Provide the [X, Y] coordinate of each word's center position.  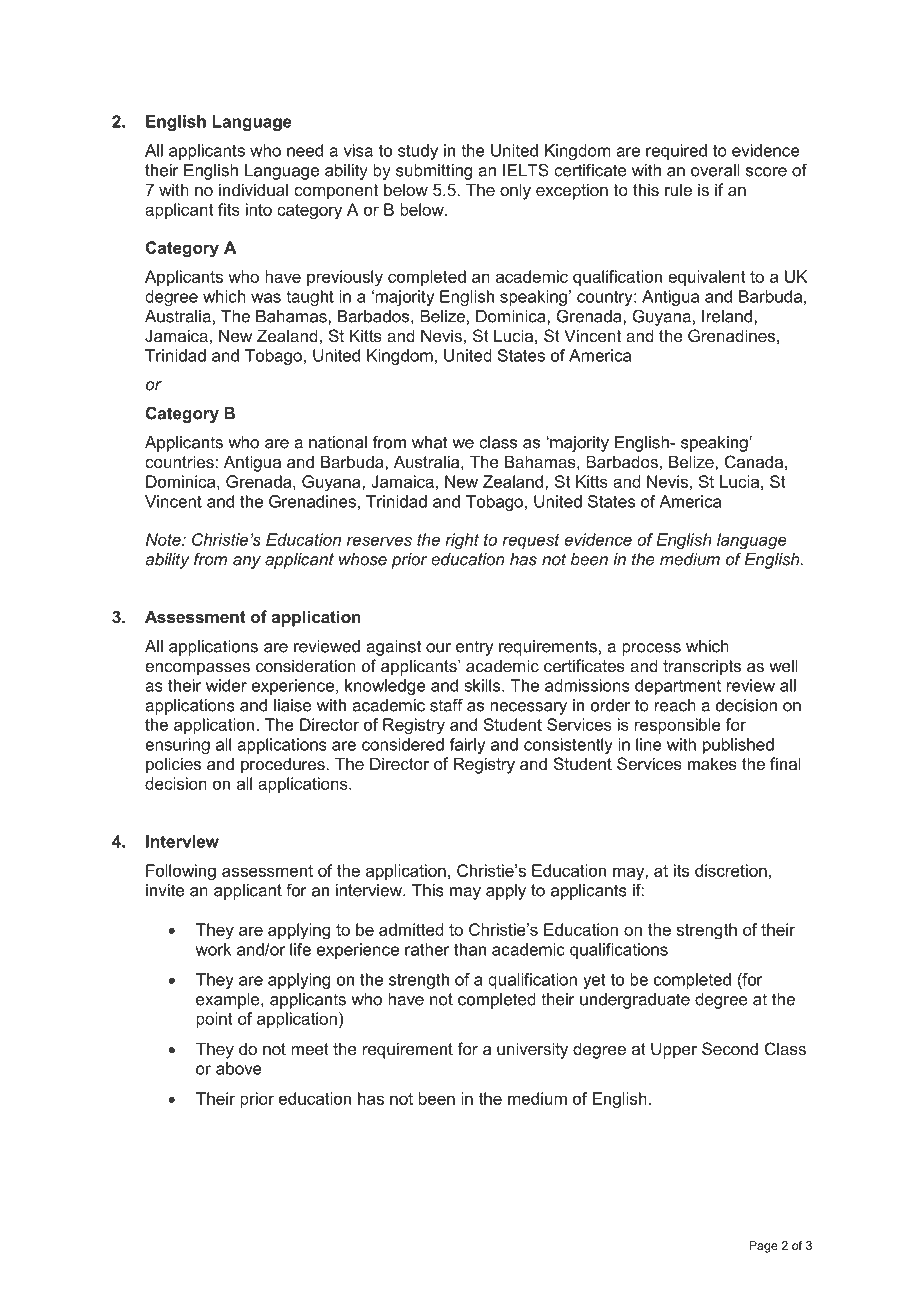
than [470, 949]
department [678, 687]
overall [715, 170]
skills [483, 685]
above [239, 1068]
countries [180, 461]
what [430, 442]
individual [253, 189]
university [532, 1050]
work [213, 949]
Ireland [728, 316]
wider [226, 685]
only [515, 191]
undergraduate [635, 1001]
